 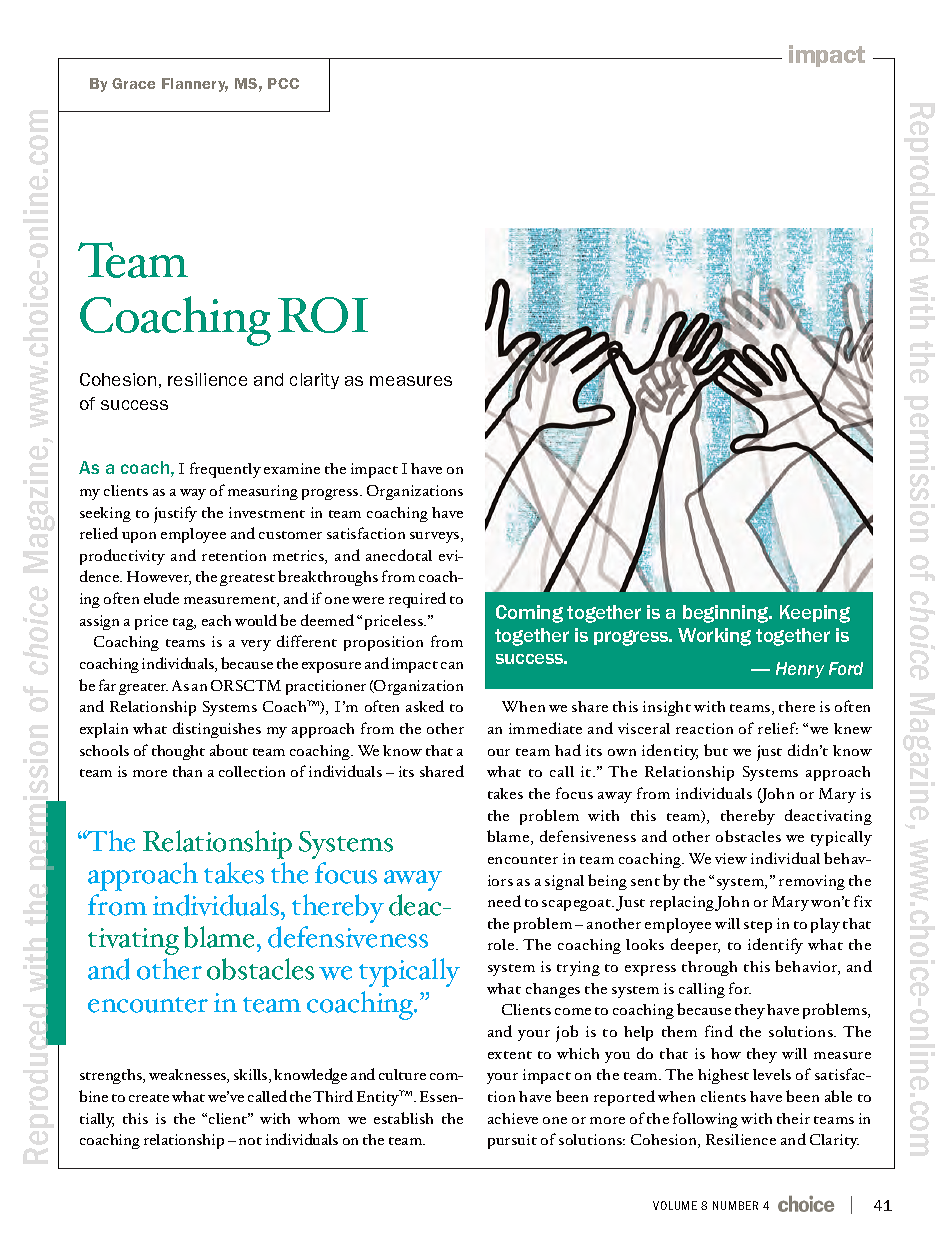 What do you see at coordinates (216, 620) in the image?
I see `each` at bounding box center [216, 620].
